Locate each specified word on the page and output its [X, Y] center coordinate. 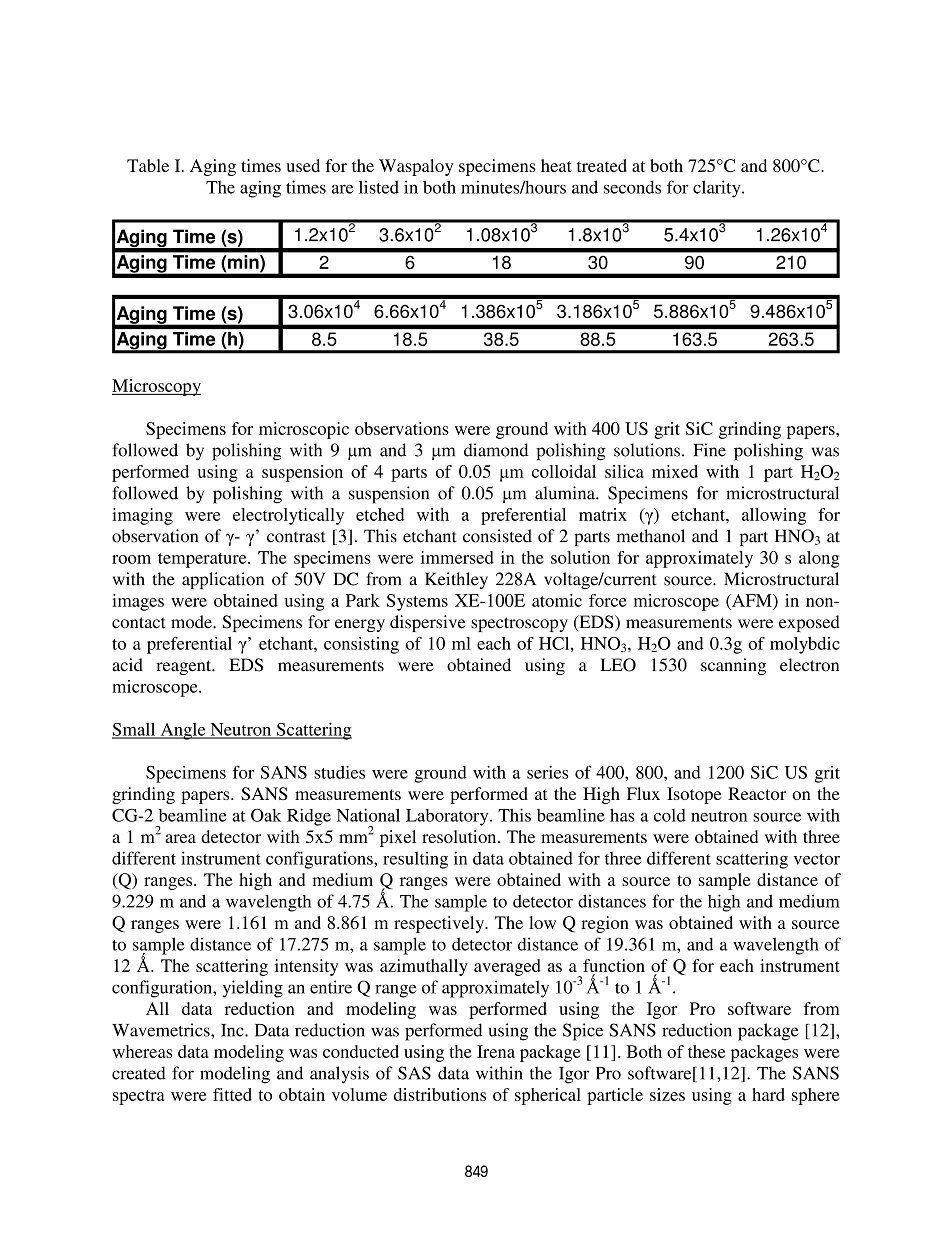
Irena [496, 1051]
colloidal [564, 471]
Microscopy [156, 387]
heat [556, 165]
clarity [718, 189]
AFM [752, 600]
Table [148, 165]
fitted [232, 1094]
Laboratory [448, 817]
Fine [710, 450]
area [180, 838]
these [706, 1051]
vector [817, 859]
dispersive [428, 623]
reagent [185, 667]
